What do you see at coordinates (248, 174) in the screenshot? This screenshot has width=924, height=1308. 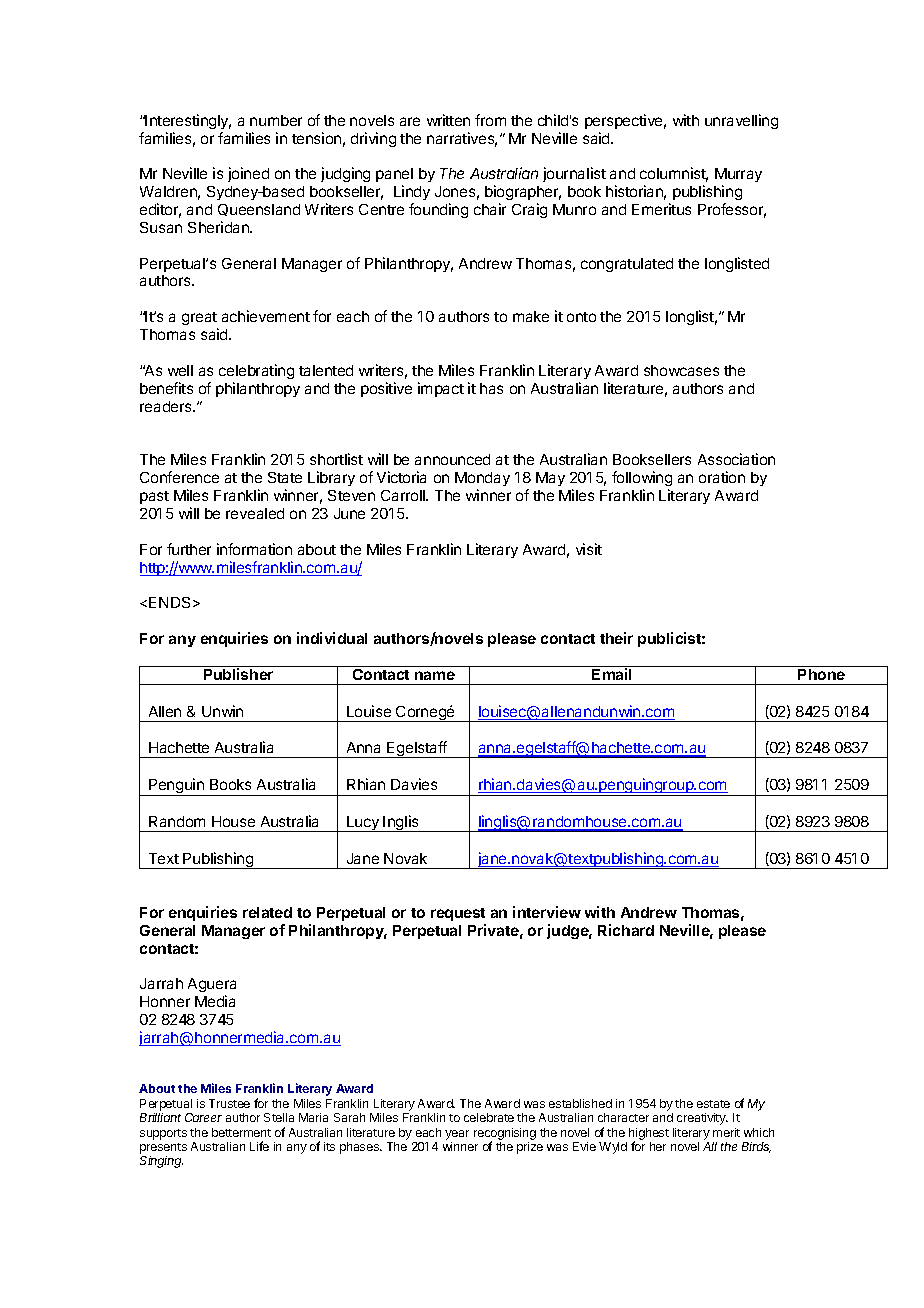 I see `joined` at bounding box center [248, 174].
